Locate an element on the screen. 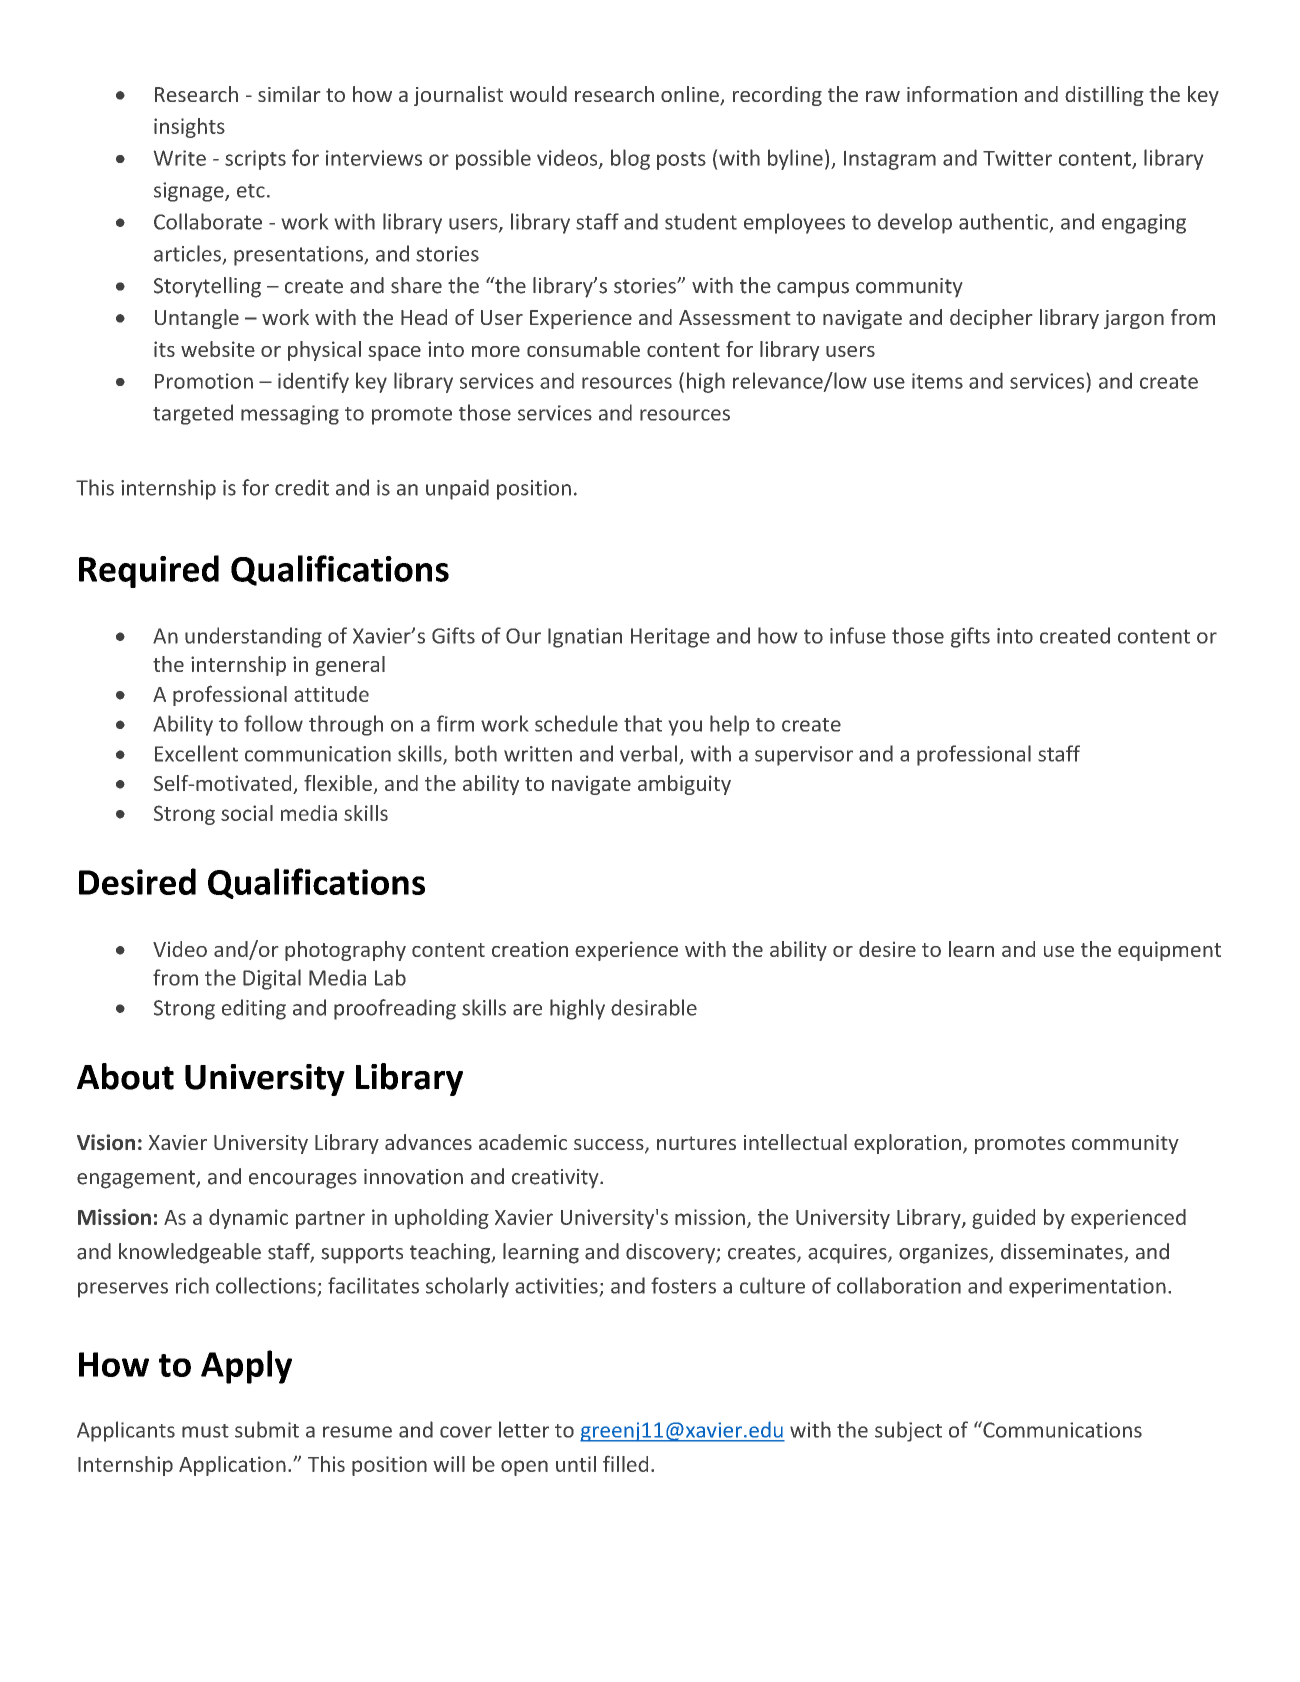 The image size is (1300, 1682). blog is located at coordinates (630, 159).
